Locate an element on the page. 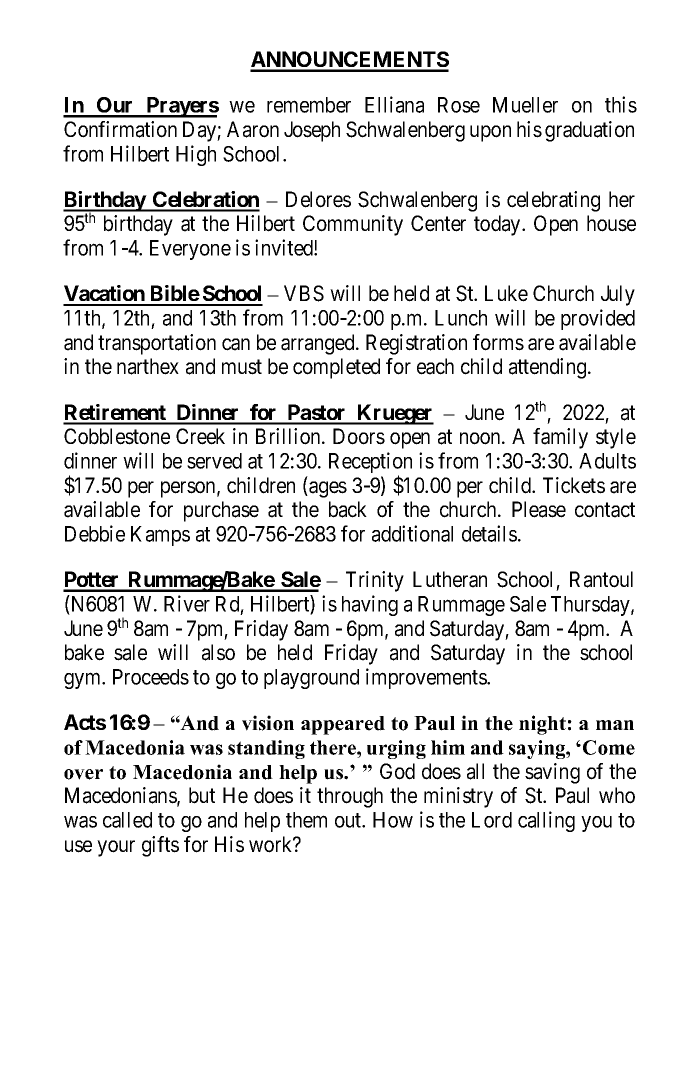 The image size is (699, 1080). Joseph is located at coordinates (312, 131).
